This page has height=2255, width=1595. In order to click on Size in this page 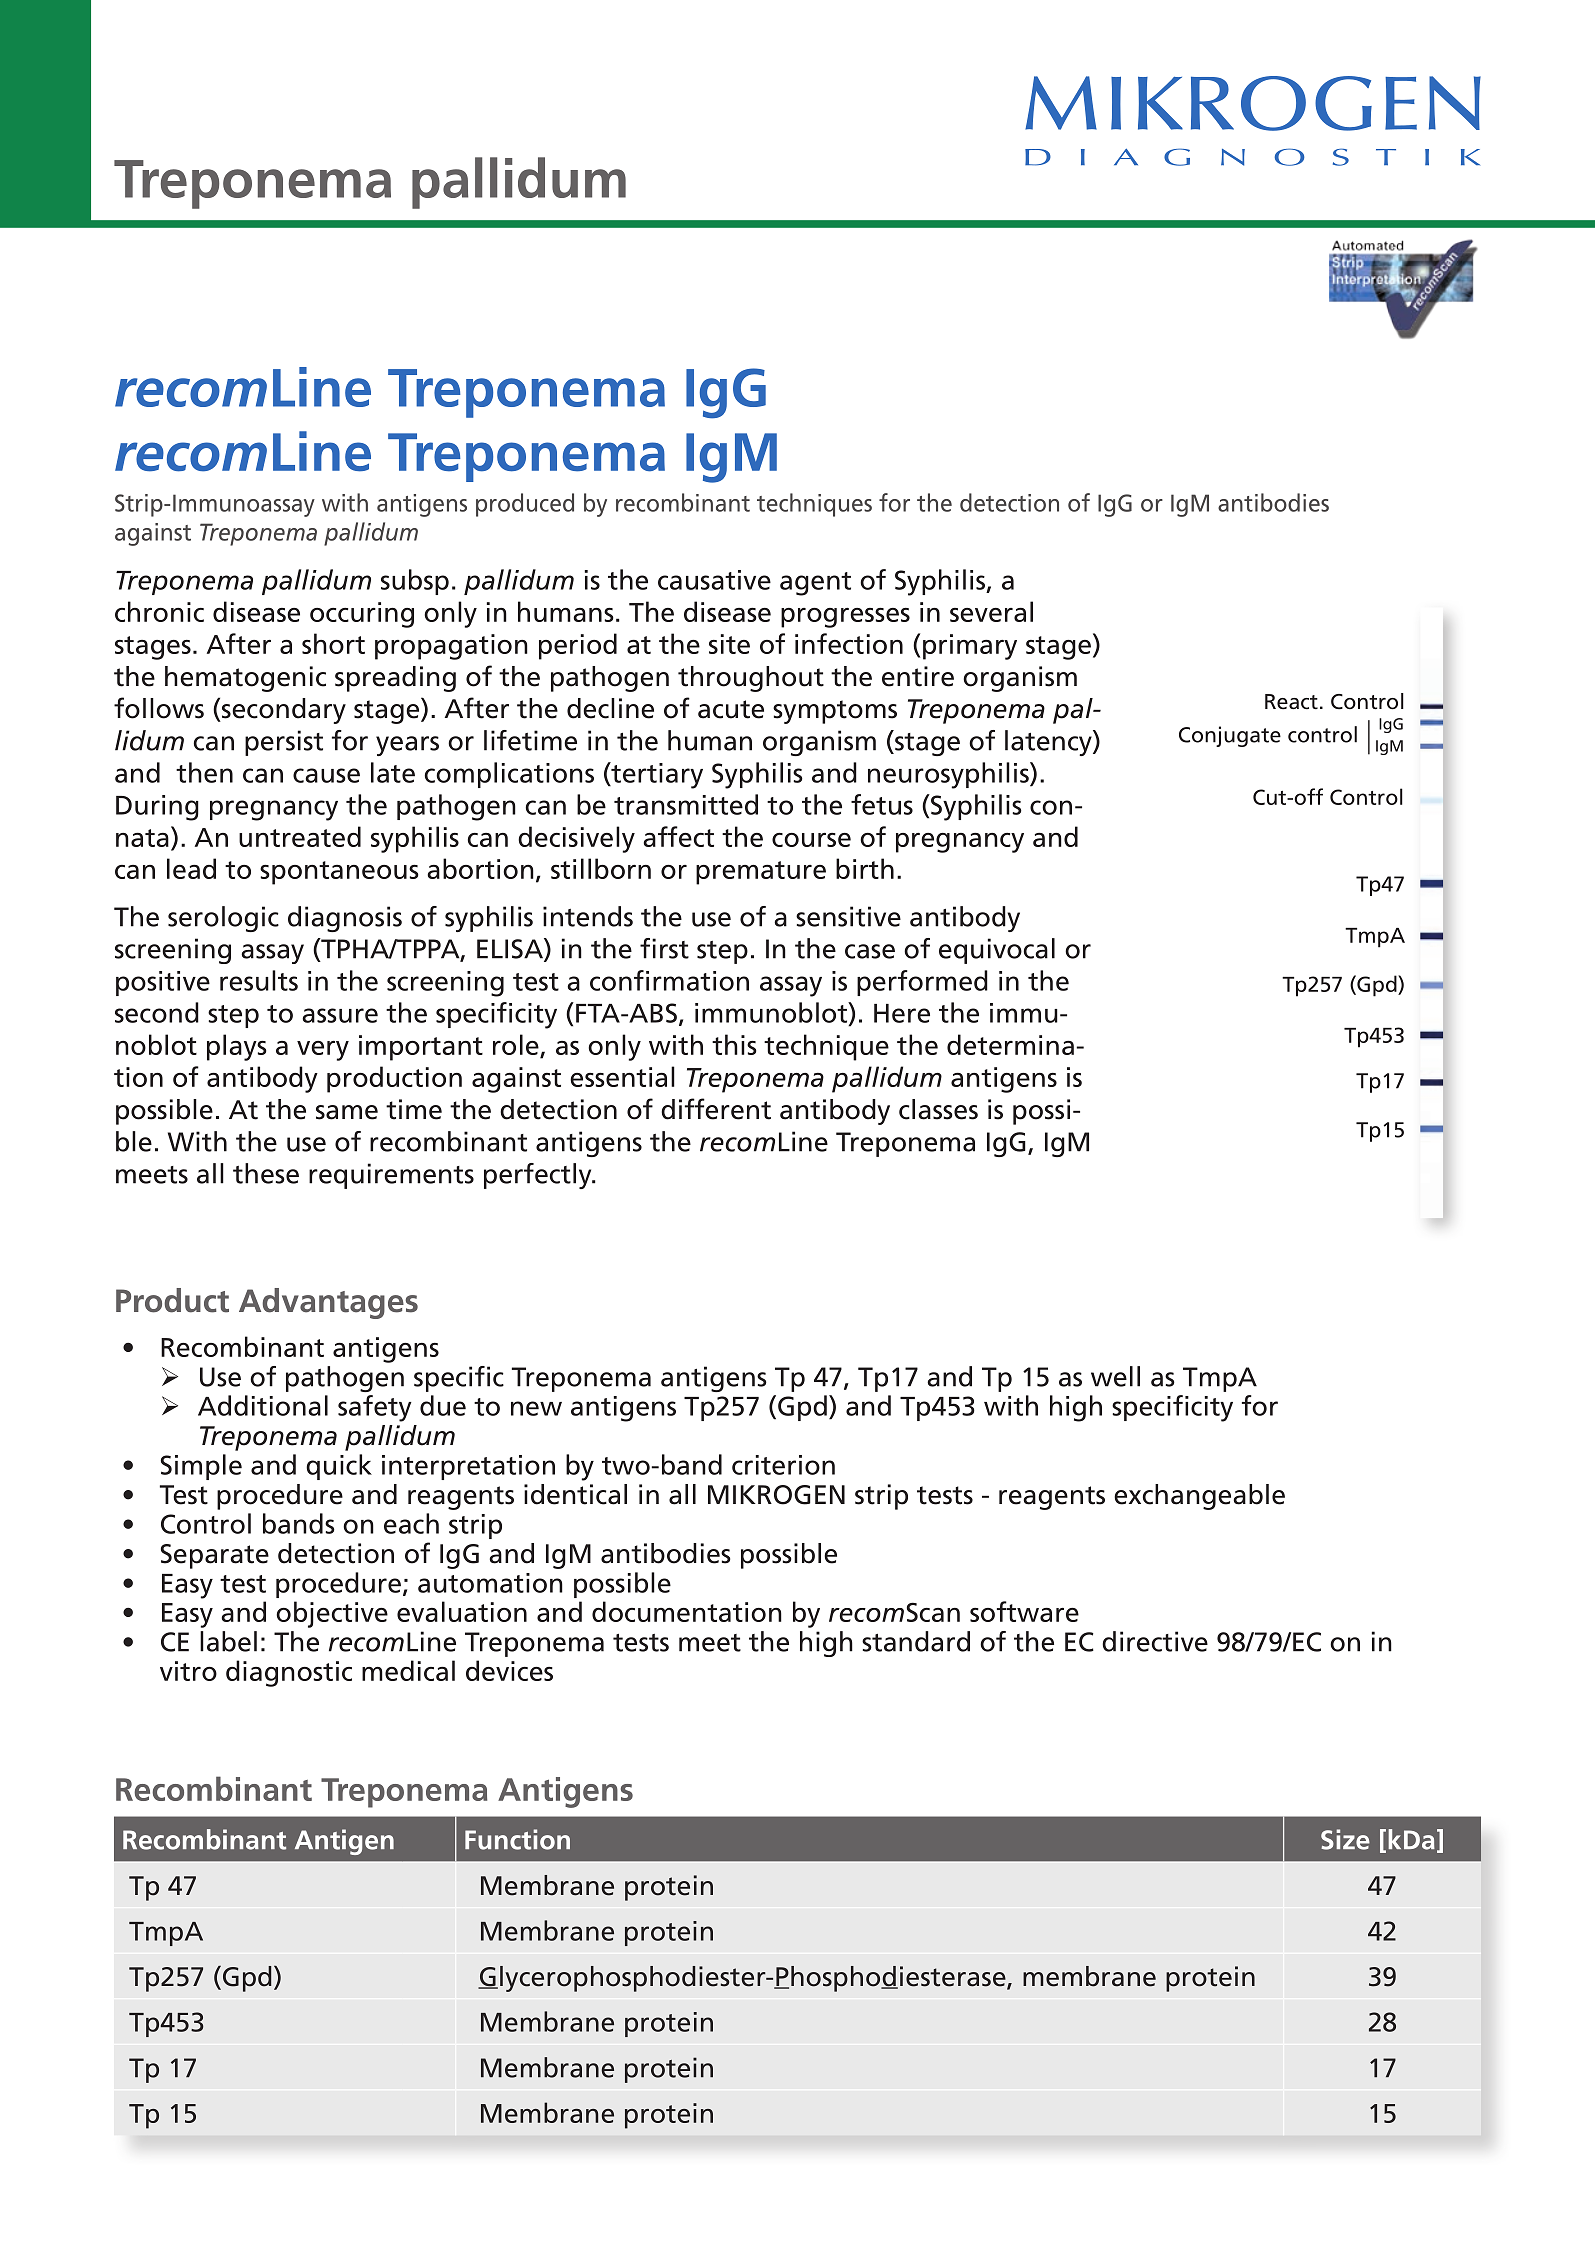, I will do `click(1345, 1839)`.
